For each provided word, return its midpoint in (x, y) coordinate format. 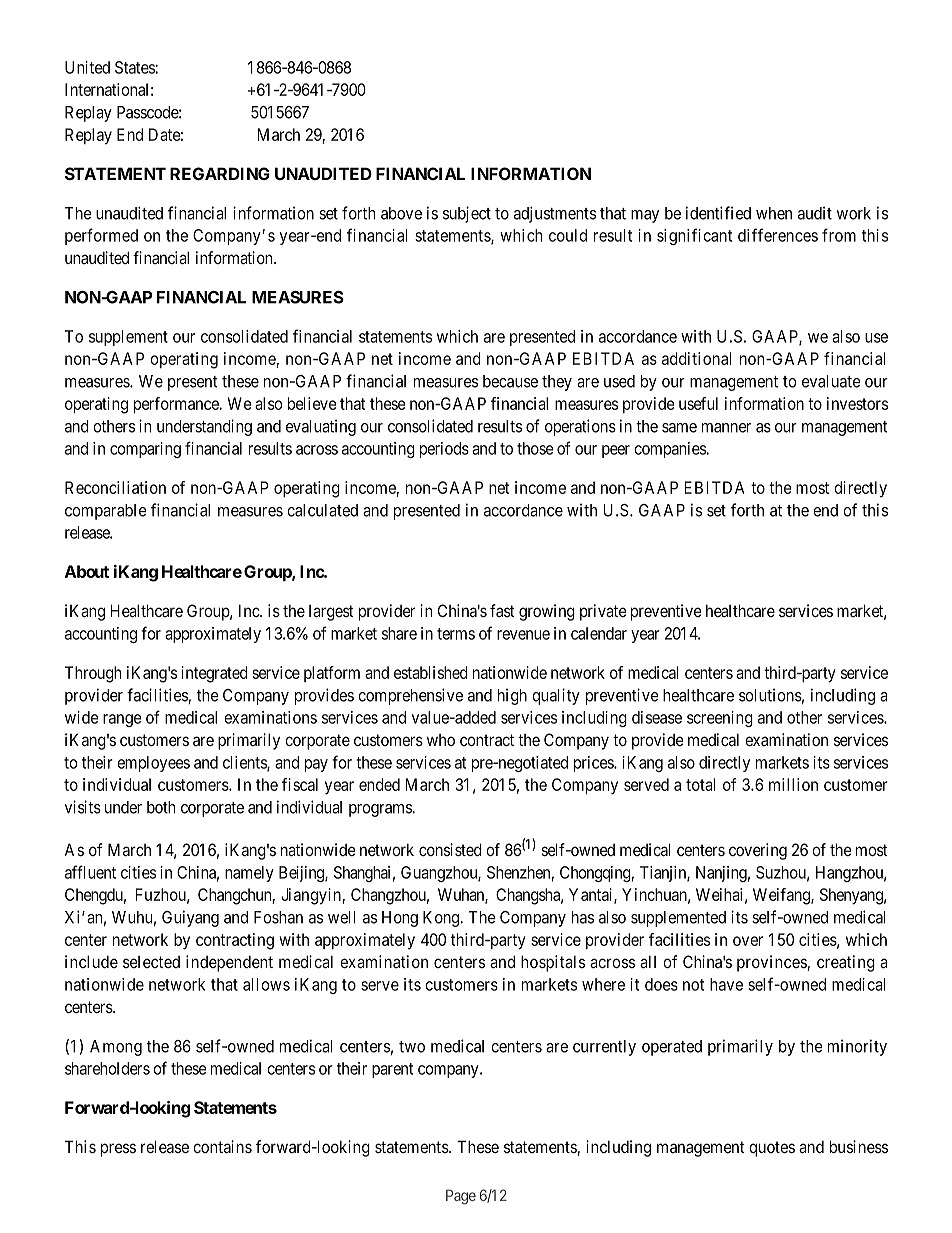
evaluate (831, 381)
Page (461, 1197)
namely (249, 874)
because (510, 381)
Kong (442, 919)
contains (222, 1146)
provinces (772, 963)
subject (467, 214)
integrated (214, 674)
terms (456, 634)
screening (720, 719)
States (135, 67)
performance (177, 405)
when (774, 213)
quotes (772, 1149)
